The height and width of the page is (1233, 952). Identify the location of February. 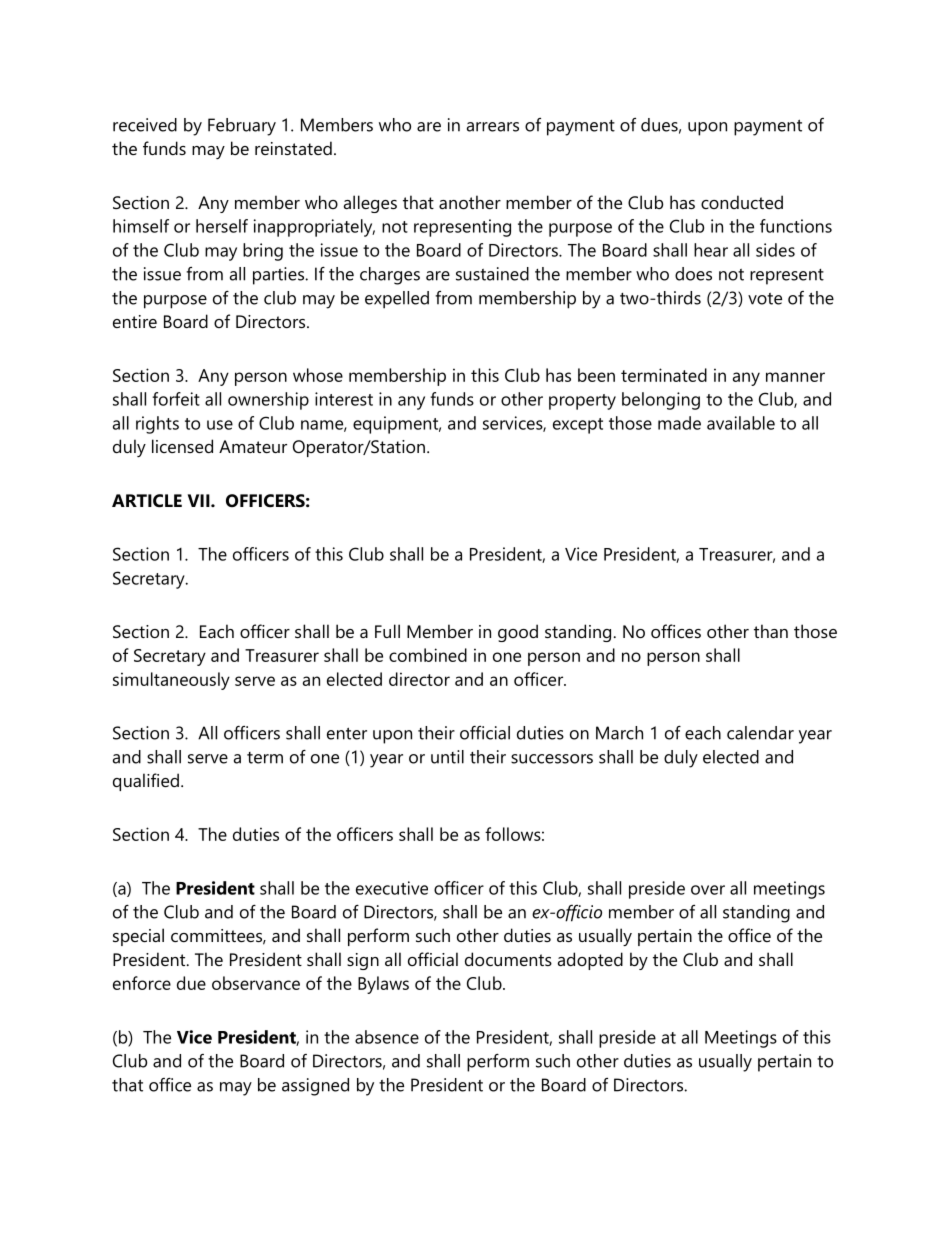
(242, 127).
